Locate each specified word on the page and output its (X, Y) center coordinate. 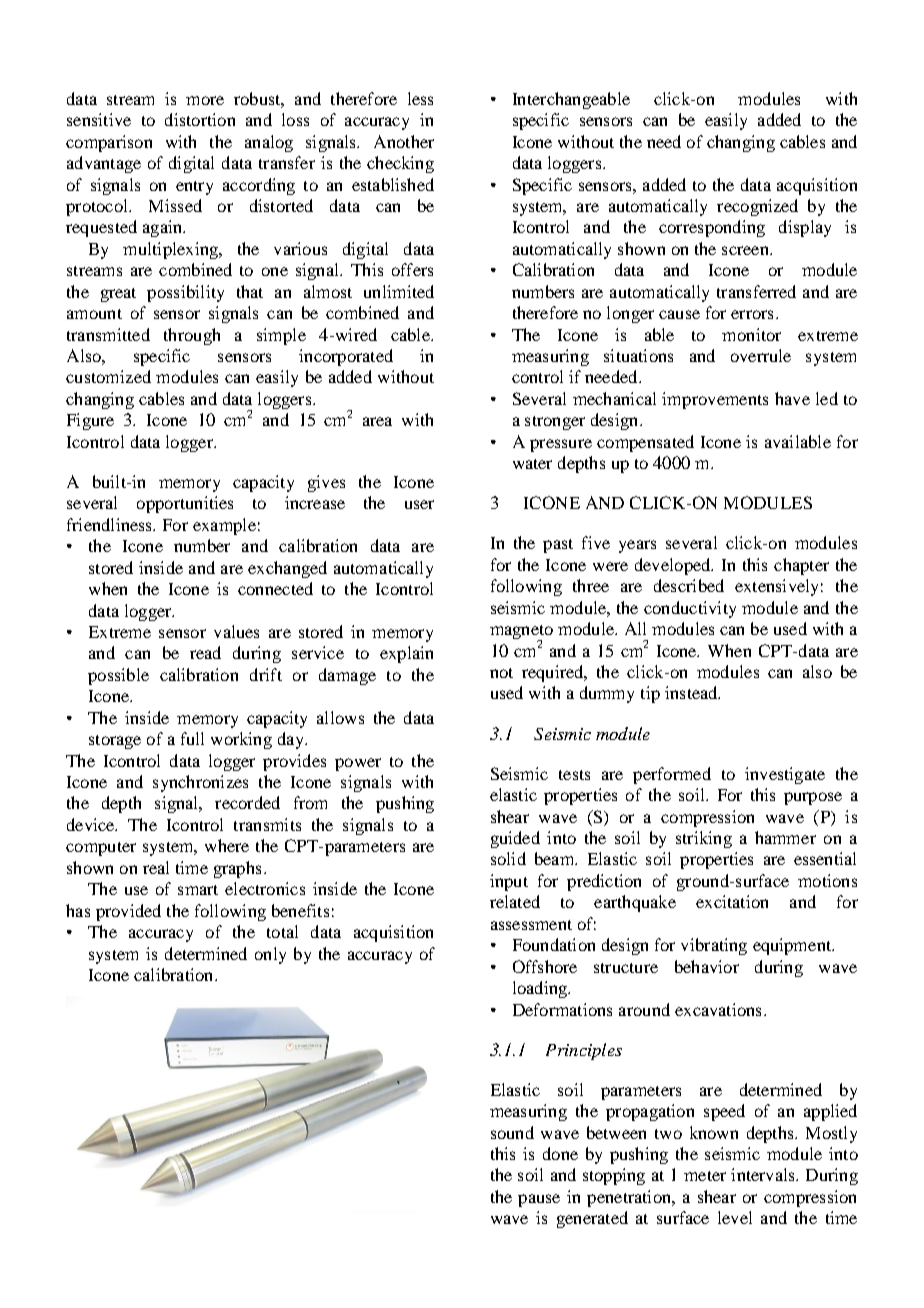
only (270, 955)
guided (515, 839)
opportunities (185, 504)
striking (704, 839)
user (419, 504)
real (156, 867)
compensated (645, 443)
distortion (200, 119)
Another (404, 141)
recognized (757, 207)
